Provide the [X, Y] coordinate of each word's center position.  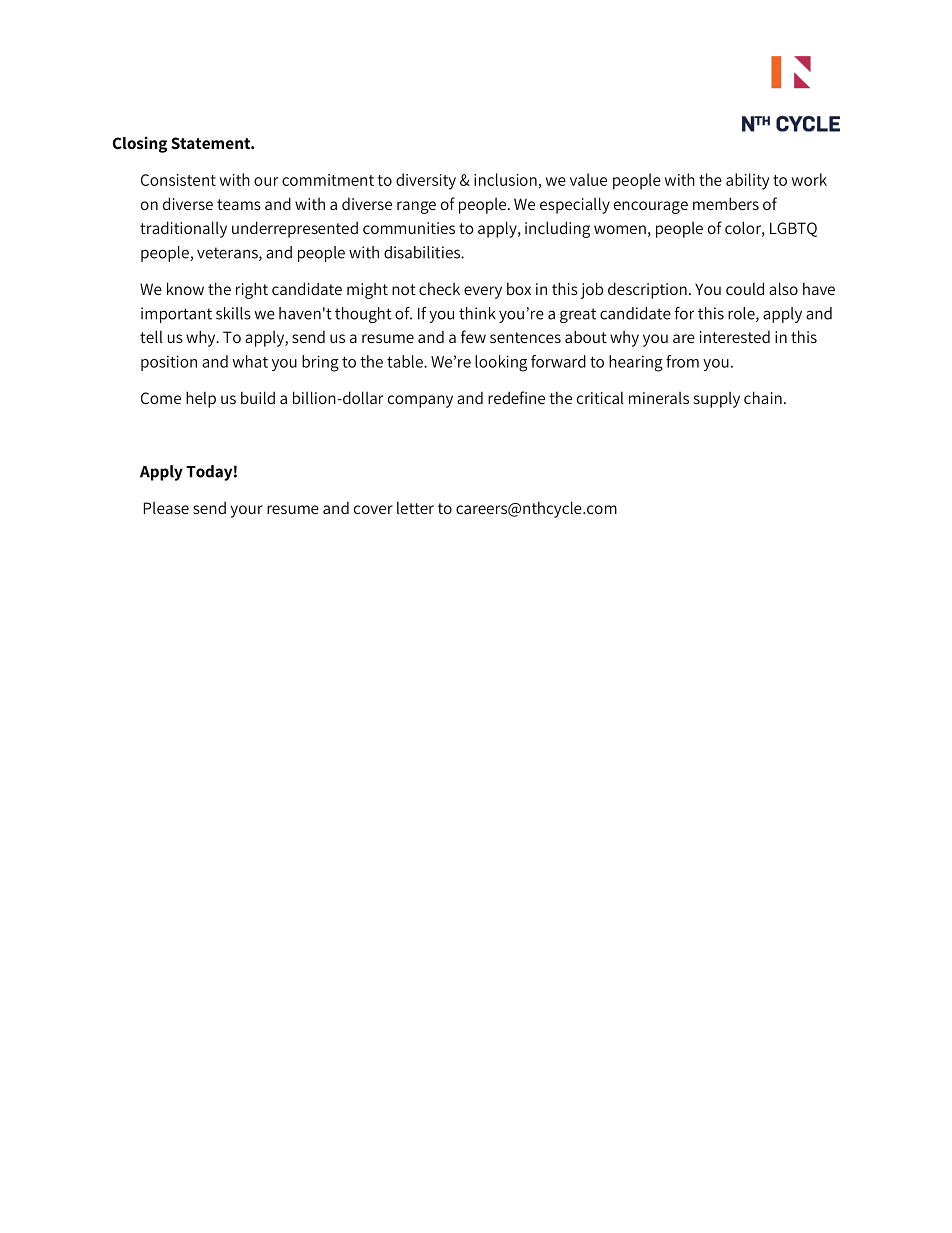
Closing [140, 144]
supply [717, 400]
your [246, 511]
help [201, 399]
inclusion [505, 179]
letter [415, 507]
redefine [516, 397]
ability [747, 181]
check [439, 288]
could [745, 288]
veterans [228, 254]
